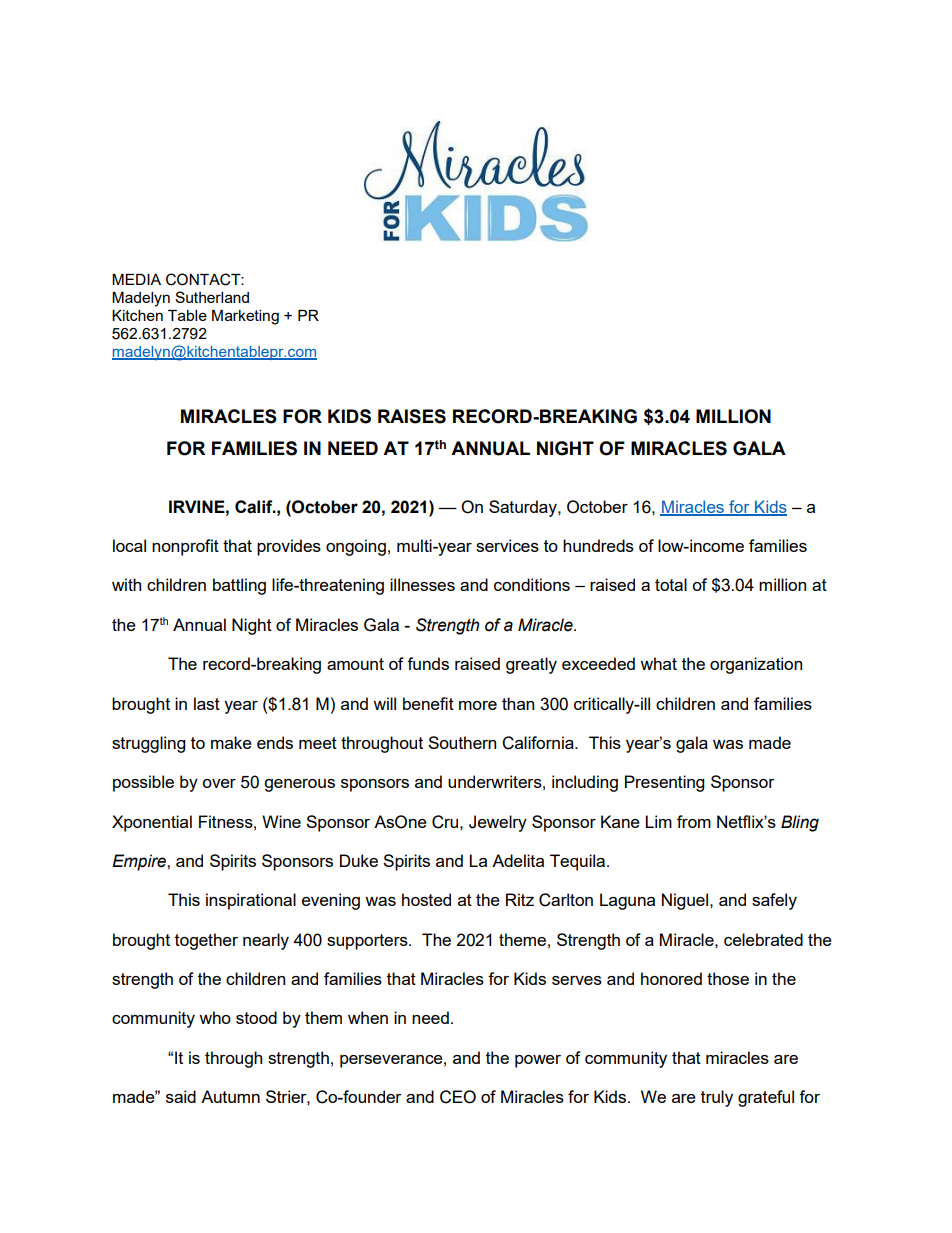 The height and width of the screenshot is (1233, 952). What do you see at coordinates (219, 783) in the screenshot?
I see `over` at bounding box center [219, 783].
